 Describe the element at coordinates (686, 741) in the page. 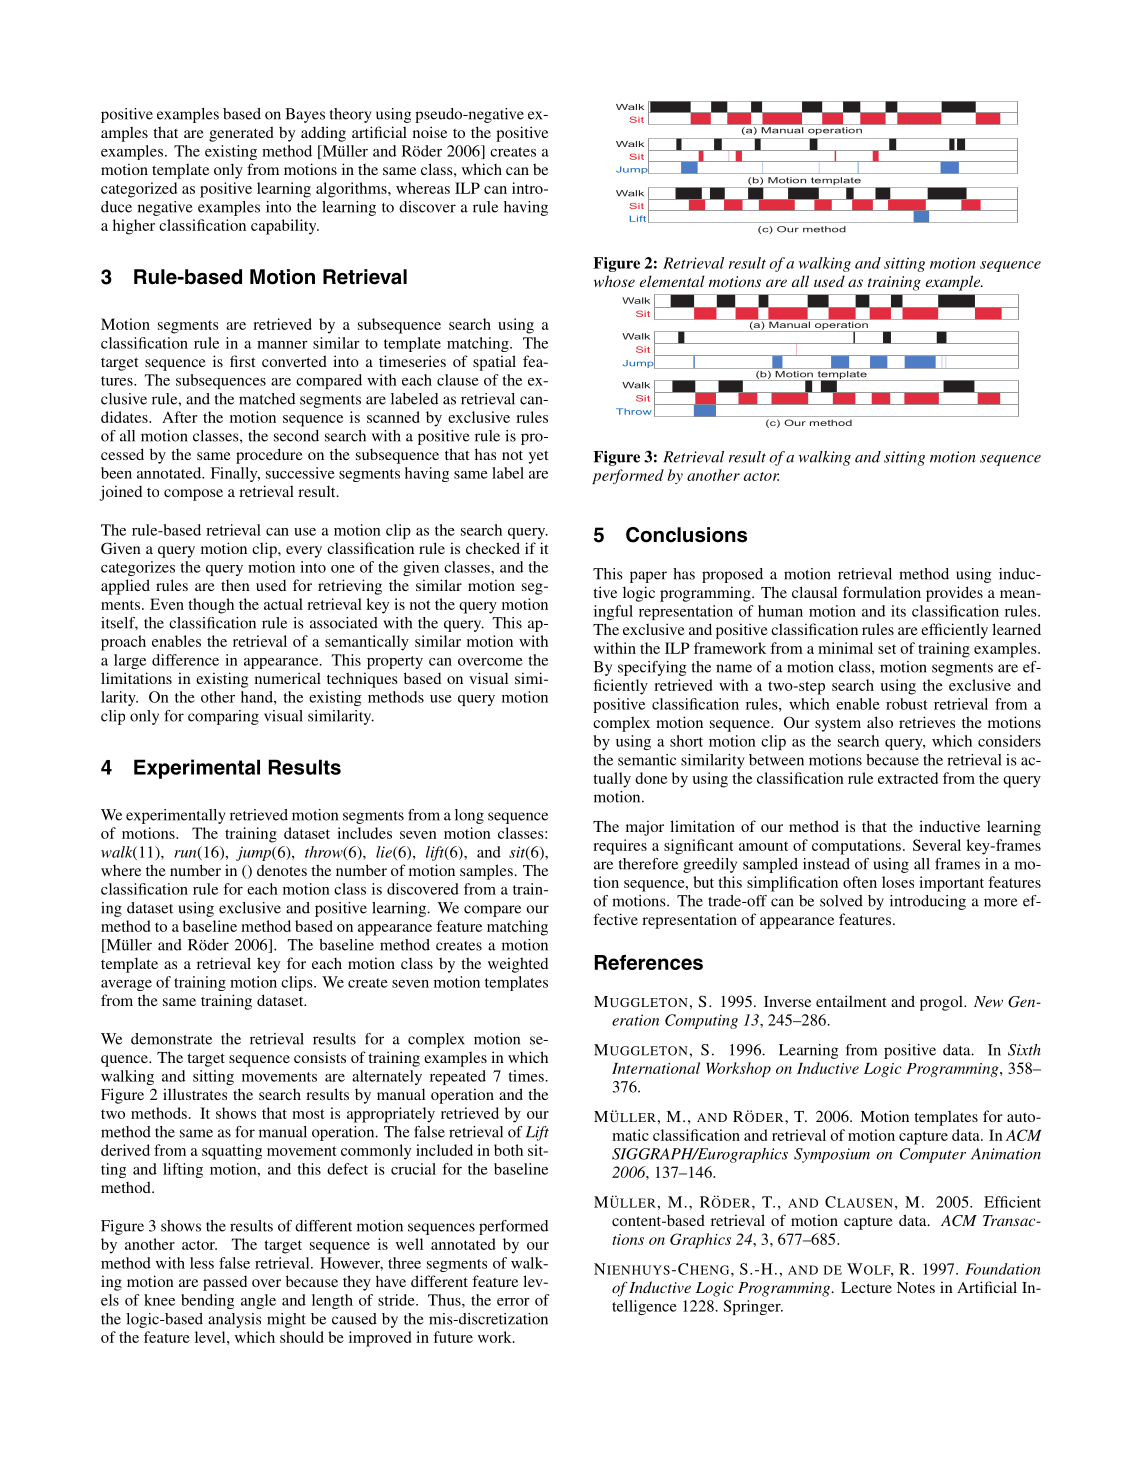

I see `short` at that location.
